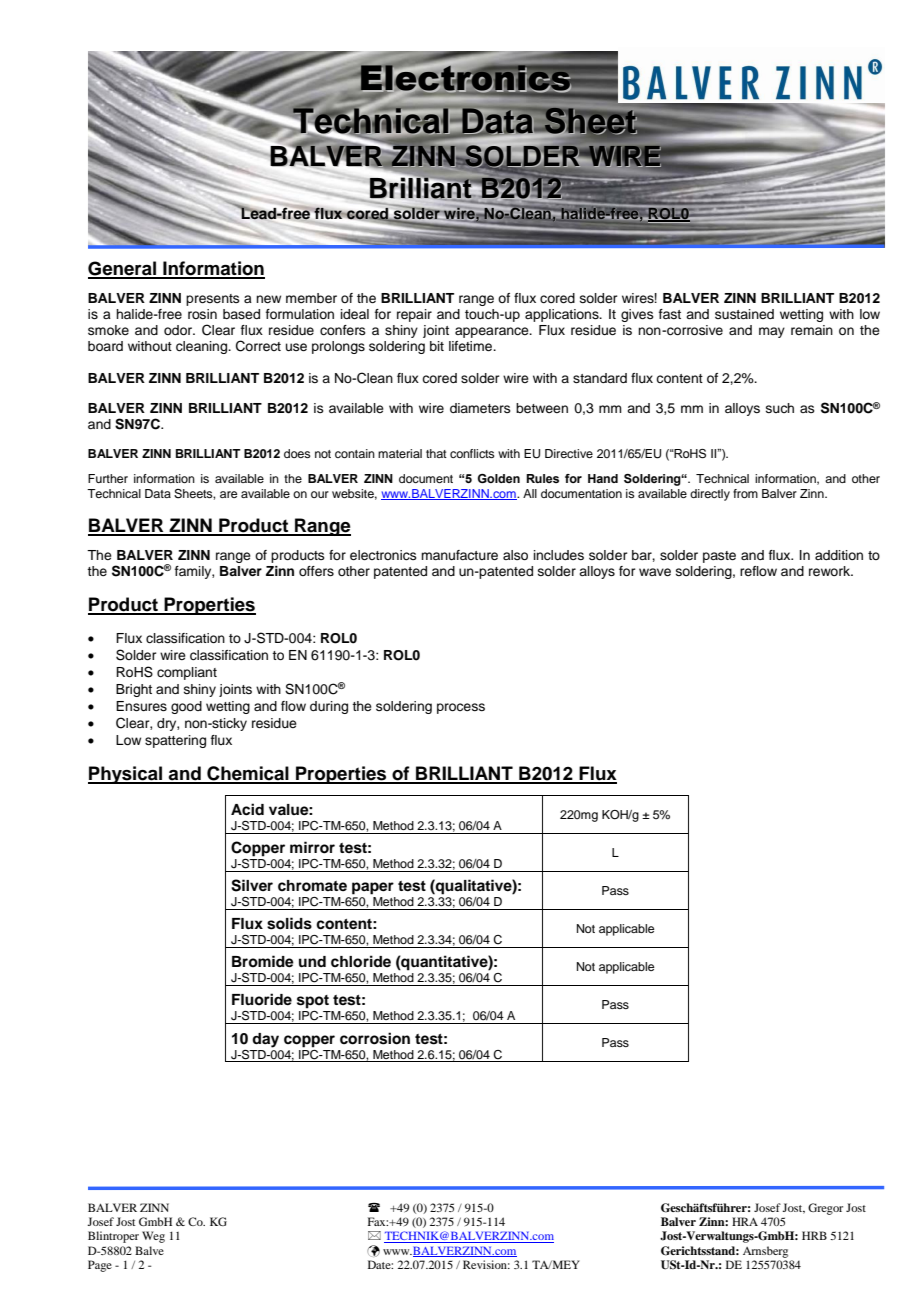 The width and height of the screenshot is (924, 1308). I want to click on compliant, so click(187, 673).
